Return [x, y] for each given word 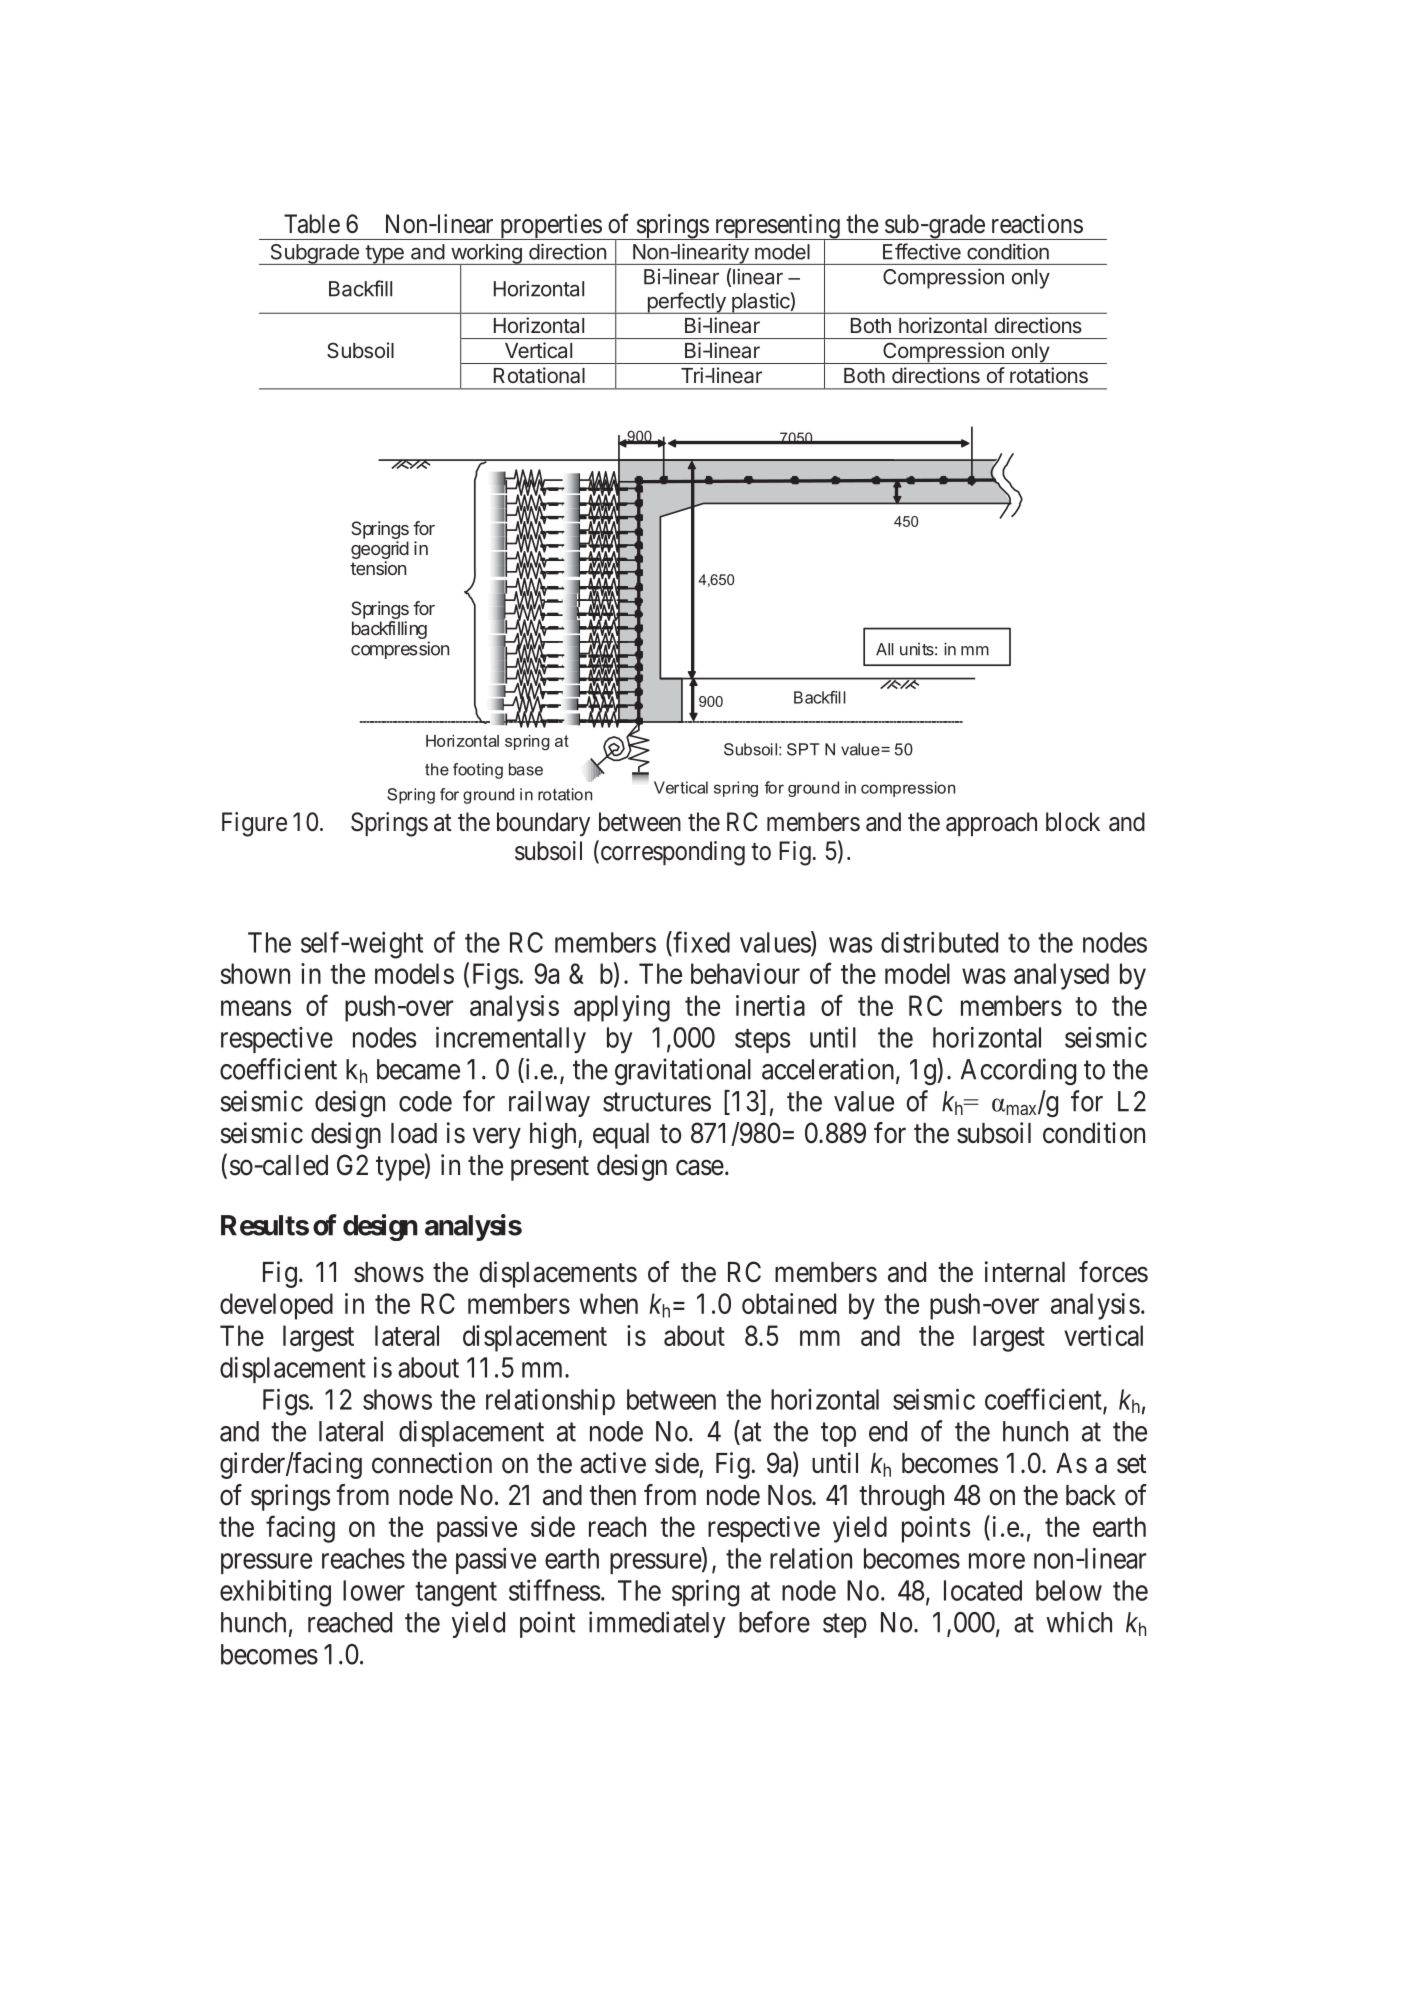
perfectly [686, 303]
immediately [657, 1624]
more [997, 1561]
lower [374, 1590]
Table [312, 224]
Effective [922, 251]
